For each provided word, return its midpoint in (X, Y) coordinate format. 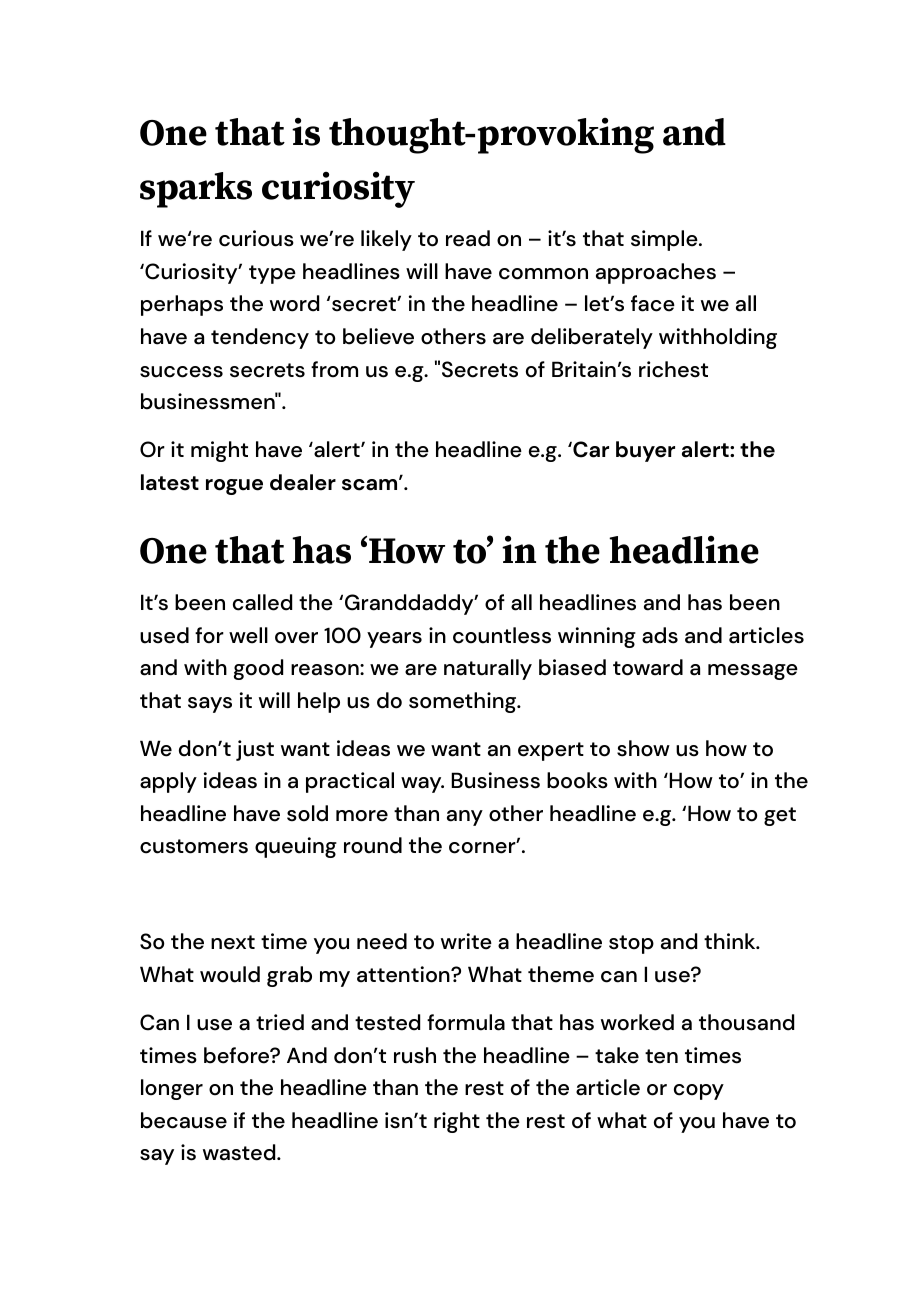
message (753, 672)
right (457, 1122)
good (258, 669)
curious (256, 238)
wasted (240, 1152)
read (468, 238)
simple (665, 240)
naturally (488, 669)
